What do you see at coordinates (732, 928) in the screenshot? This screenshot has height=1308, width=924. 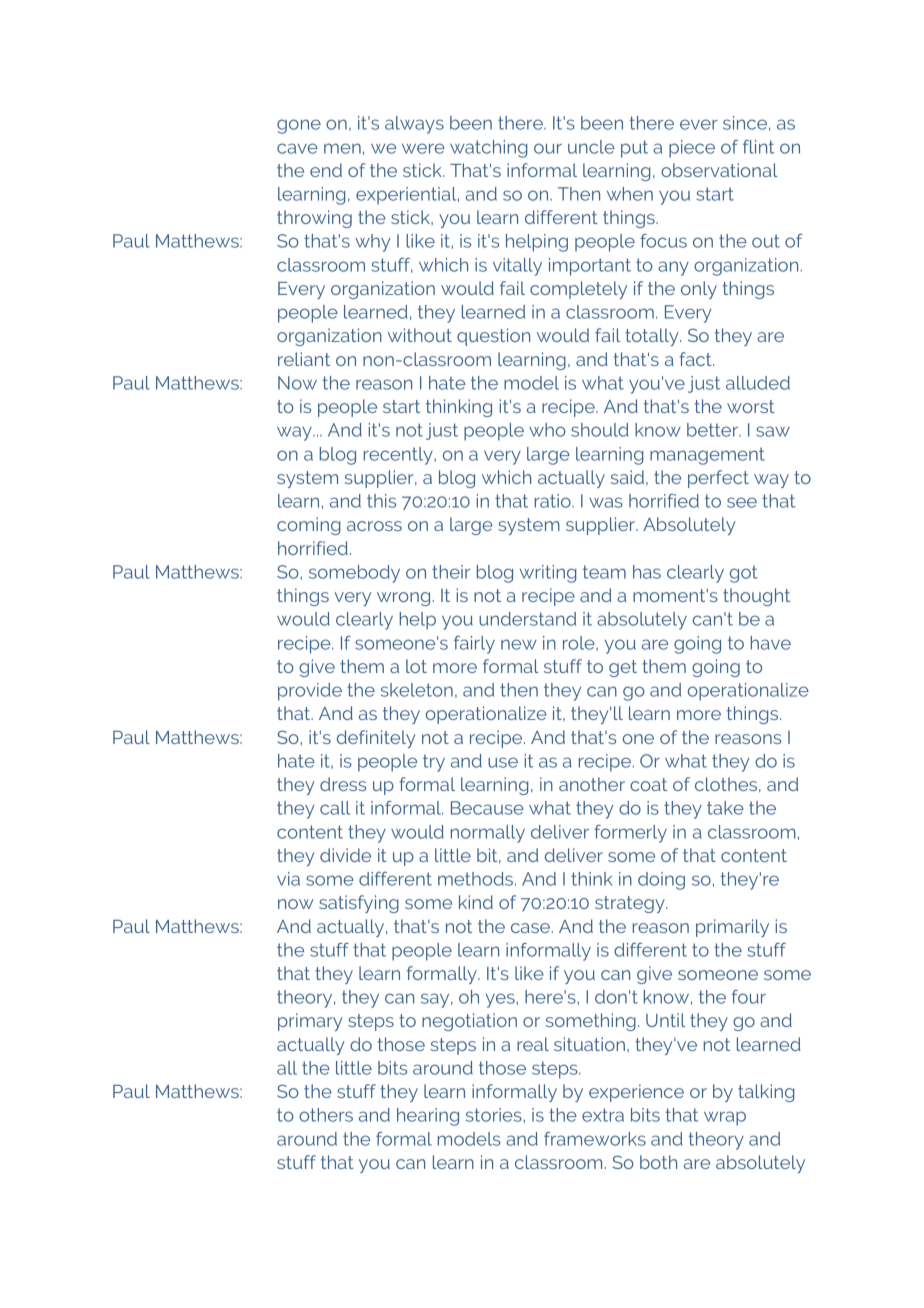 I see `primarily` at bounding box center [732, 928].
